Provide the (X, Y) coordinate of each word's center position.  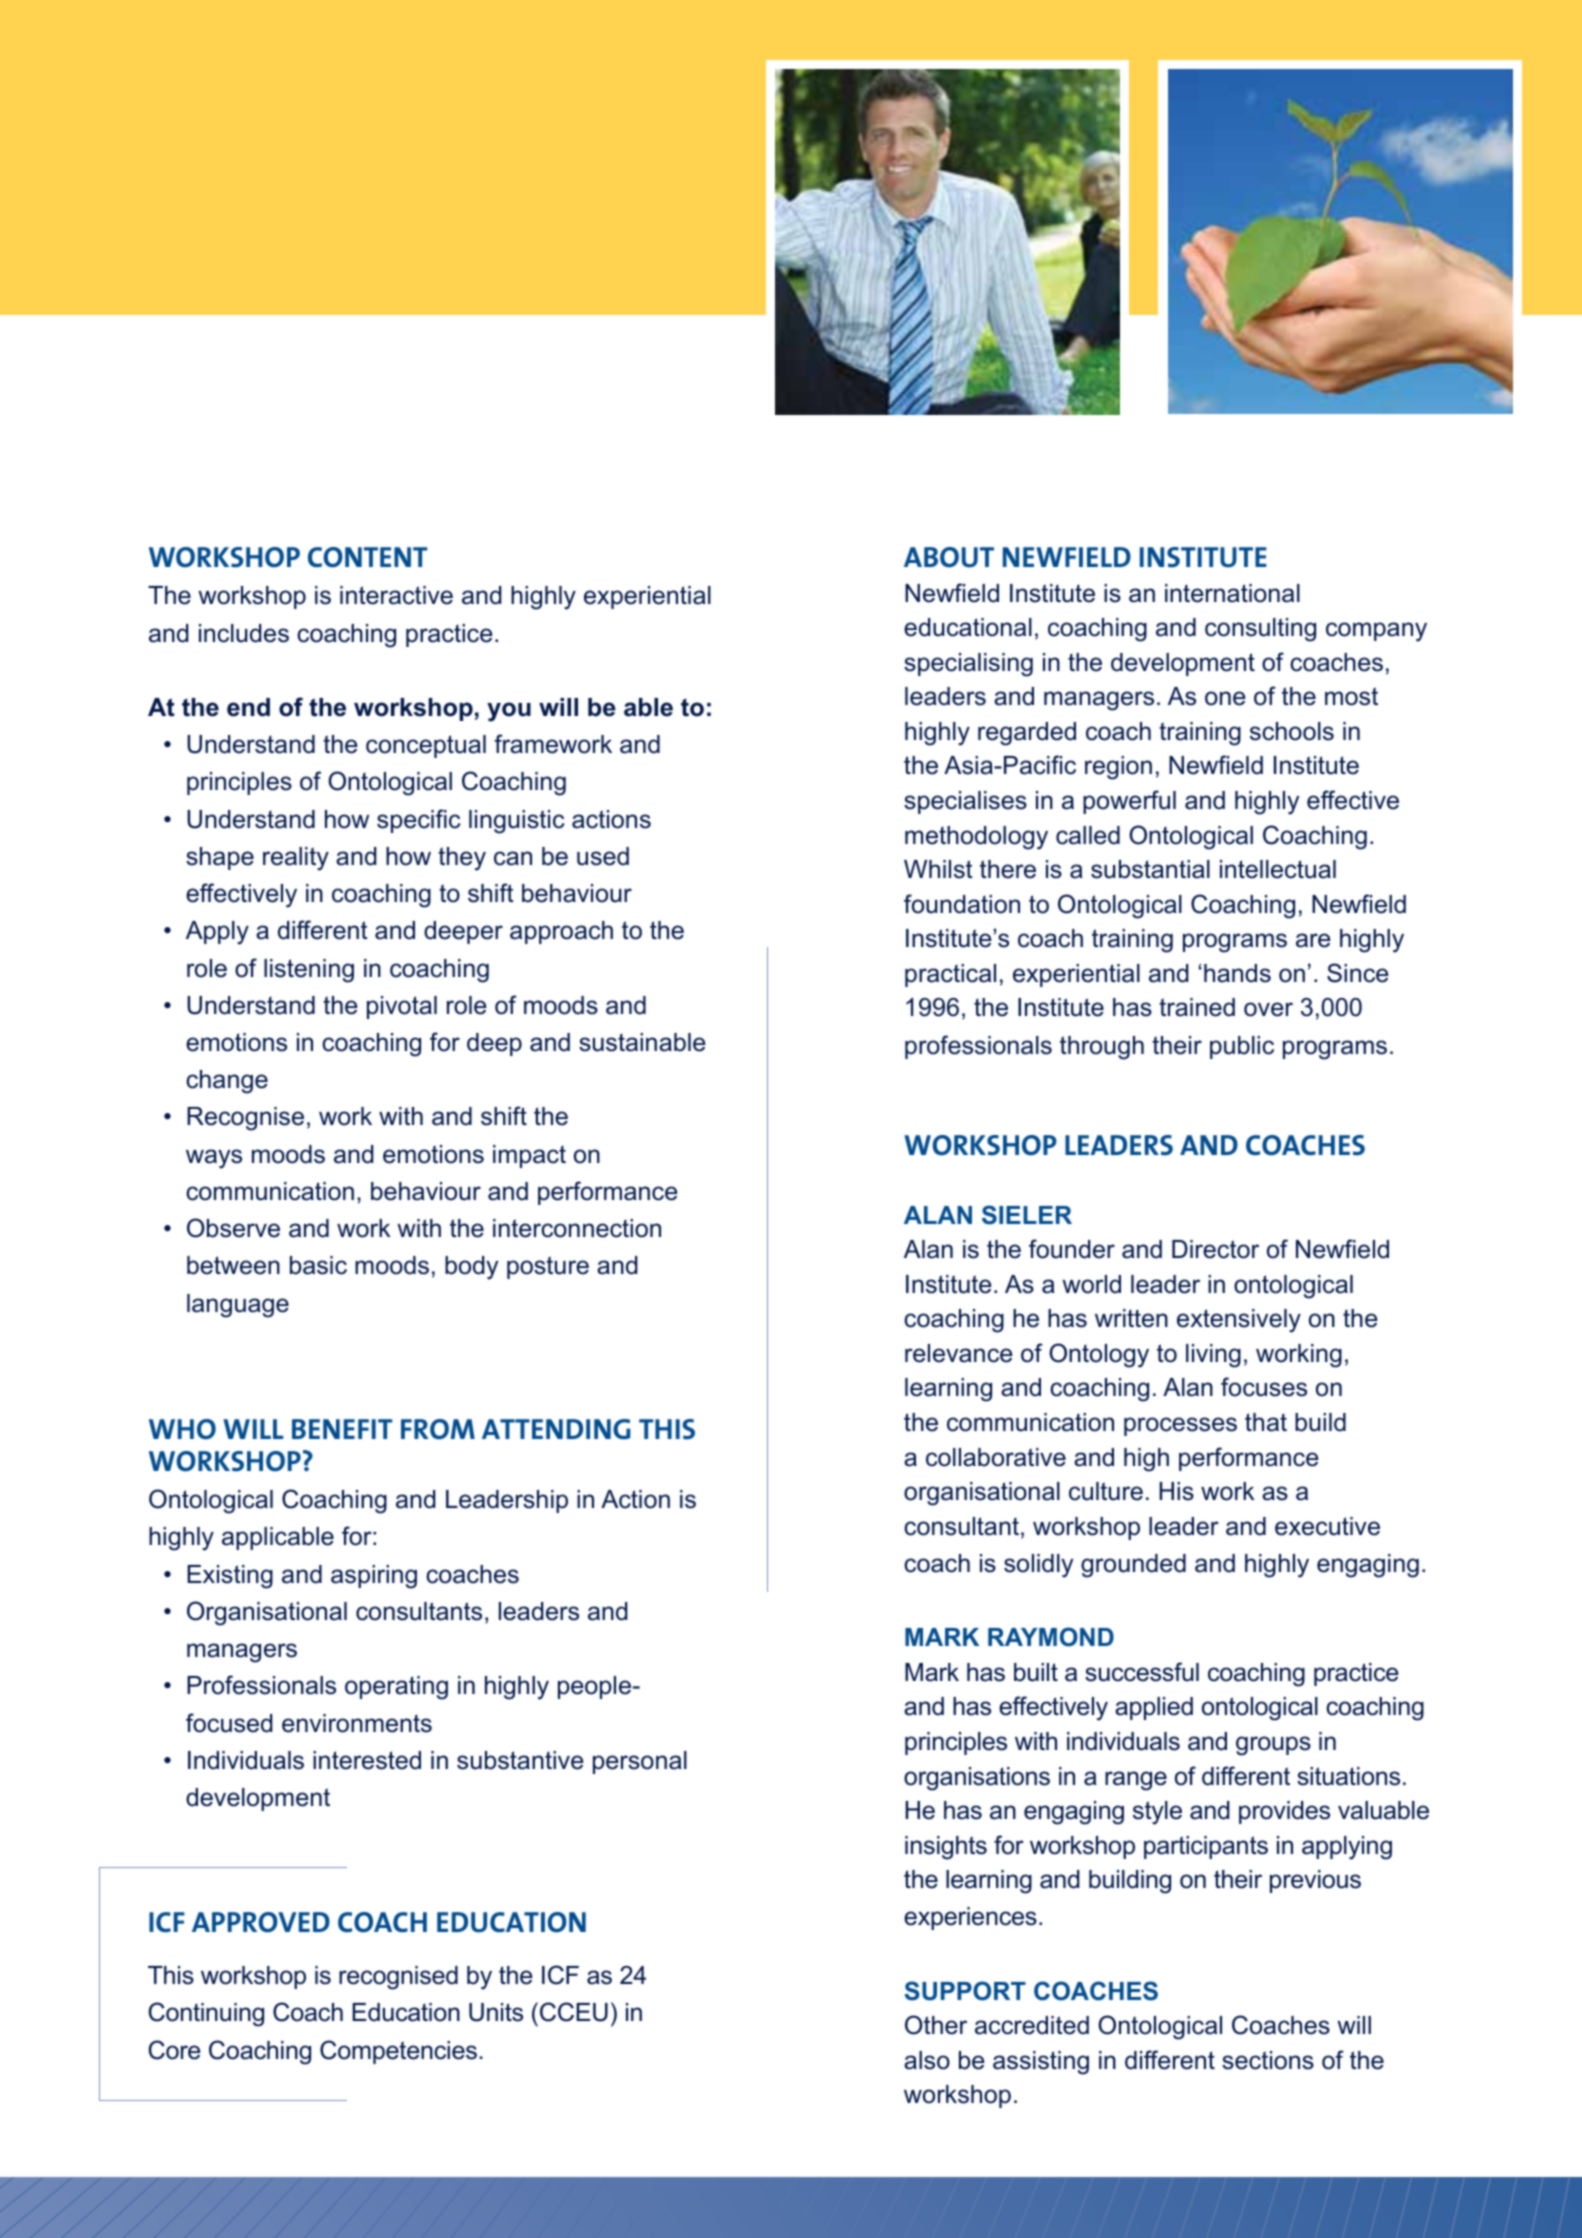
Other (936, 2025)
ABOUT (949, 557)
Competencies (398, 2052)
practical (950, 975)
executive (1327, 1526)
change (227, 1082)
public (1242, 1047)
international (1232, 593)
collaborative (996, 1457)
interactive (396, 595)
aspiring (374, 1577)
